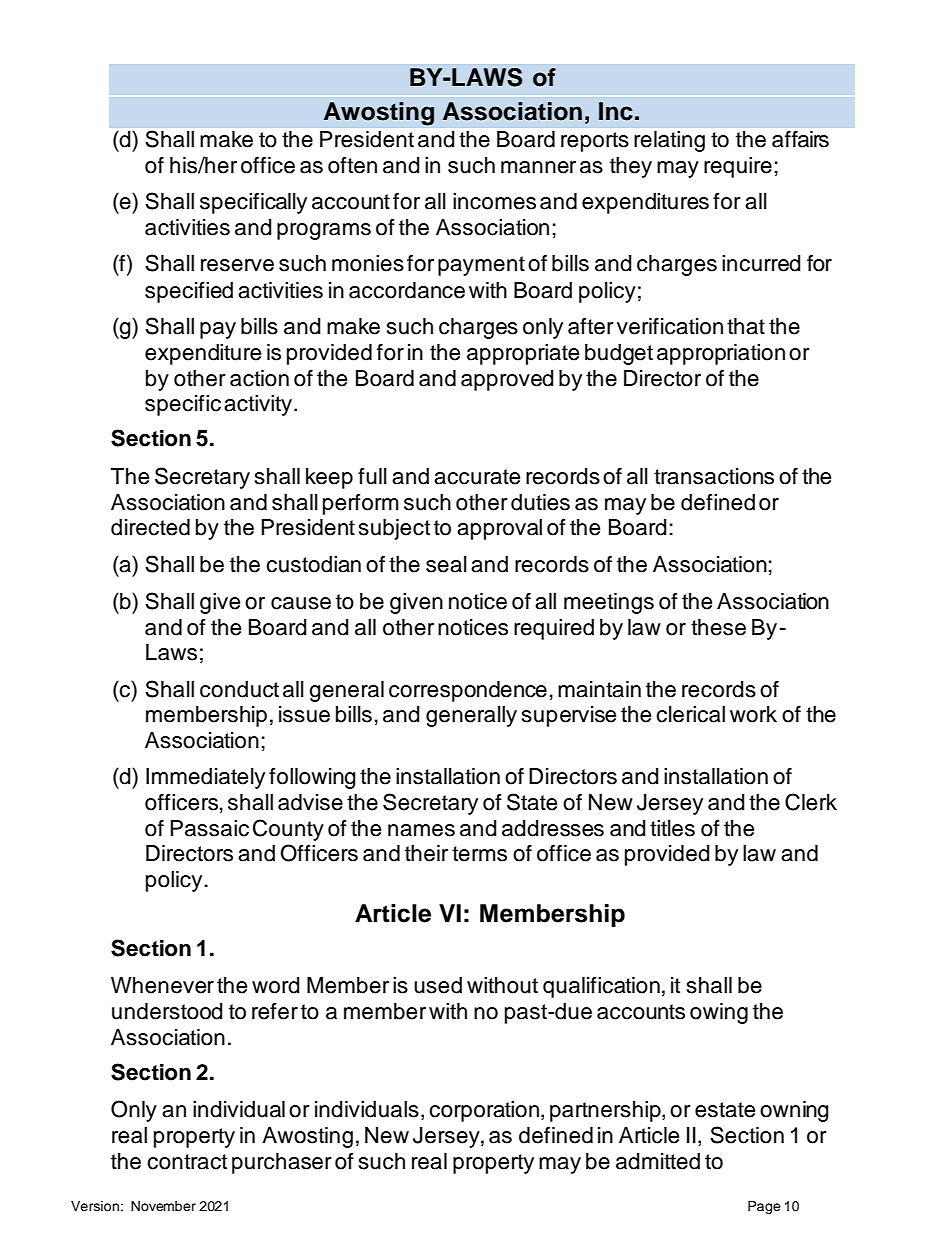  What do you see at coordinates (258, 405) in the image?
I see `activity` at bounding box center [258, 405].
